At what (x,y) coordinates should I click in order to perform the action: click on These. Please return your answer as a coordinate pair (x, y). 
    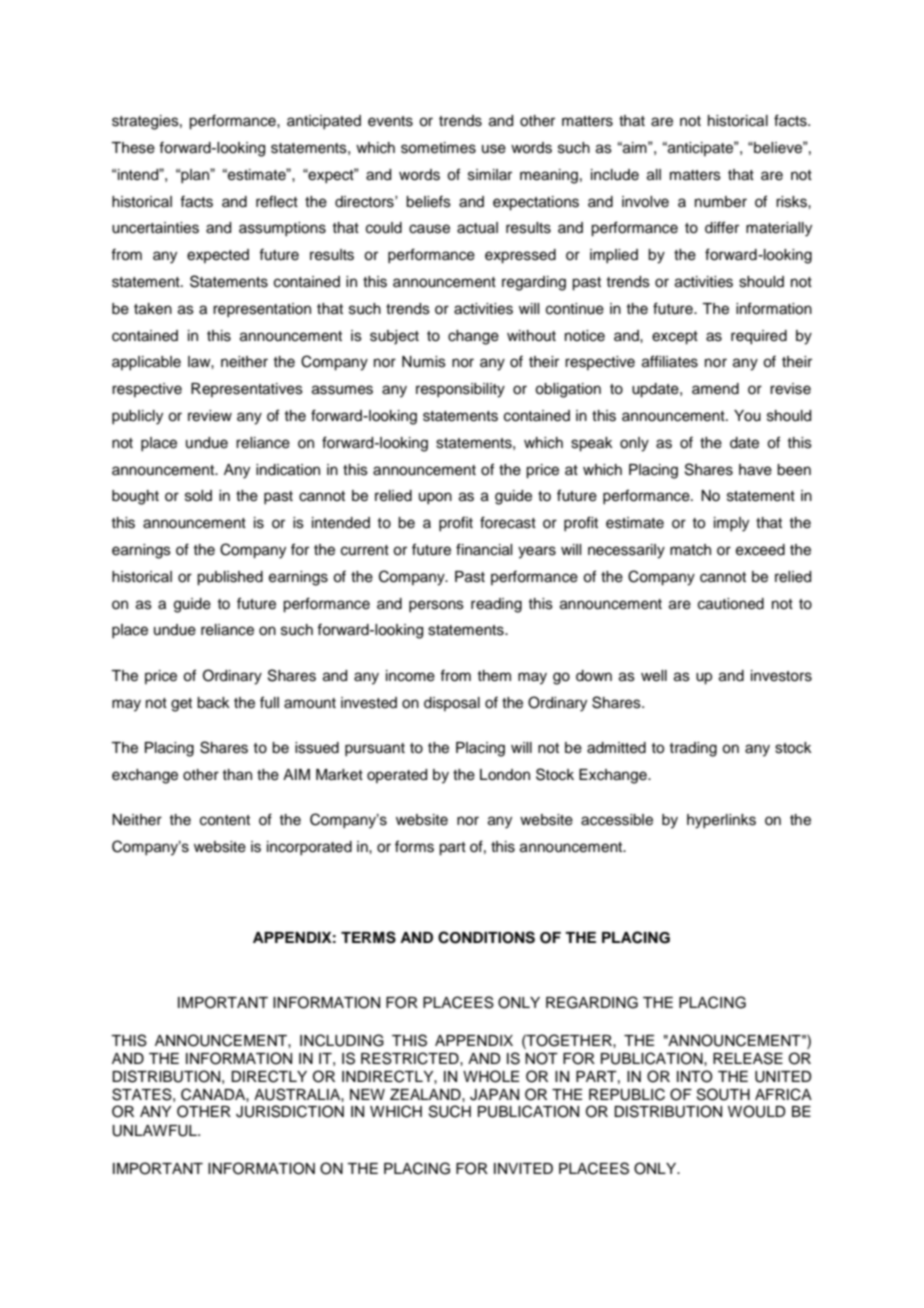
    Looking at the image, I should click on (133, 148).
